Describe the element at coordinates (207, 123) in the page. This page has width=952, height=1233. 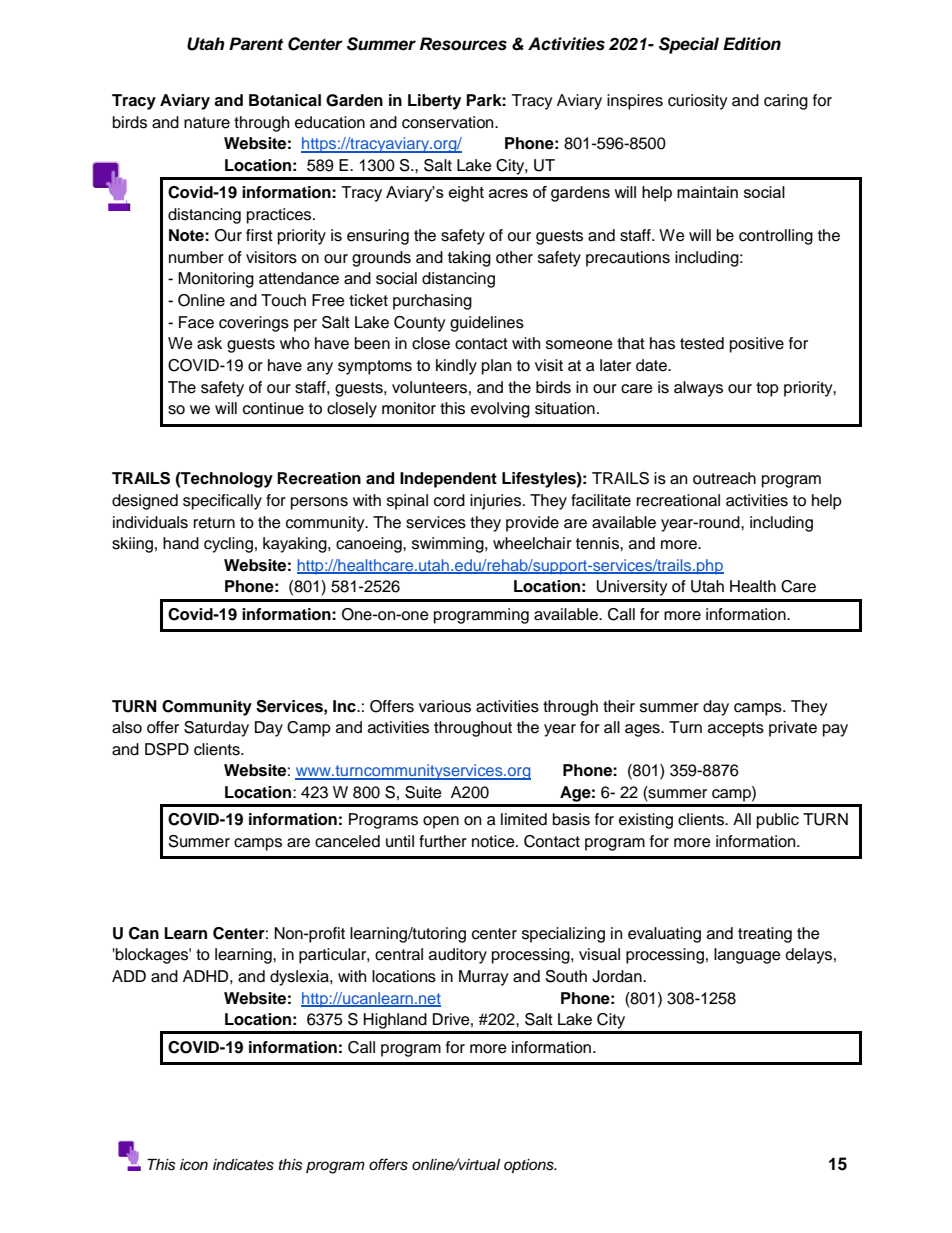
I see `nature` at that location.
